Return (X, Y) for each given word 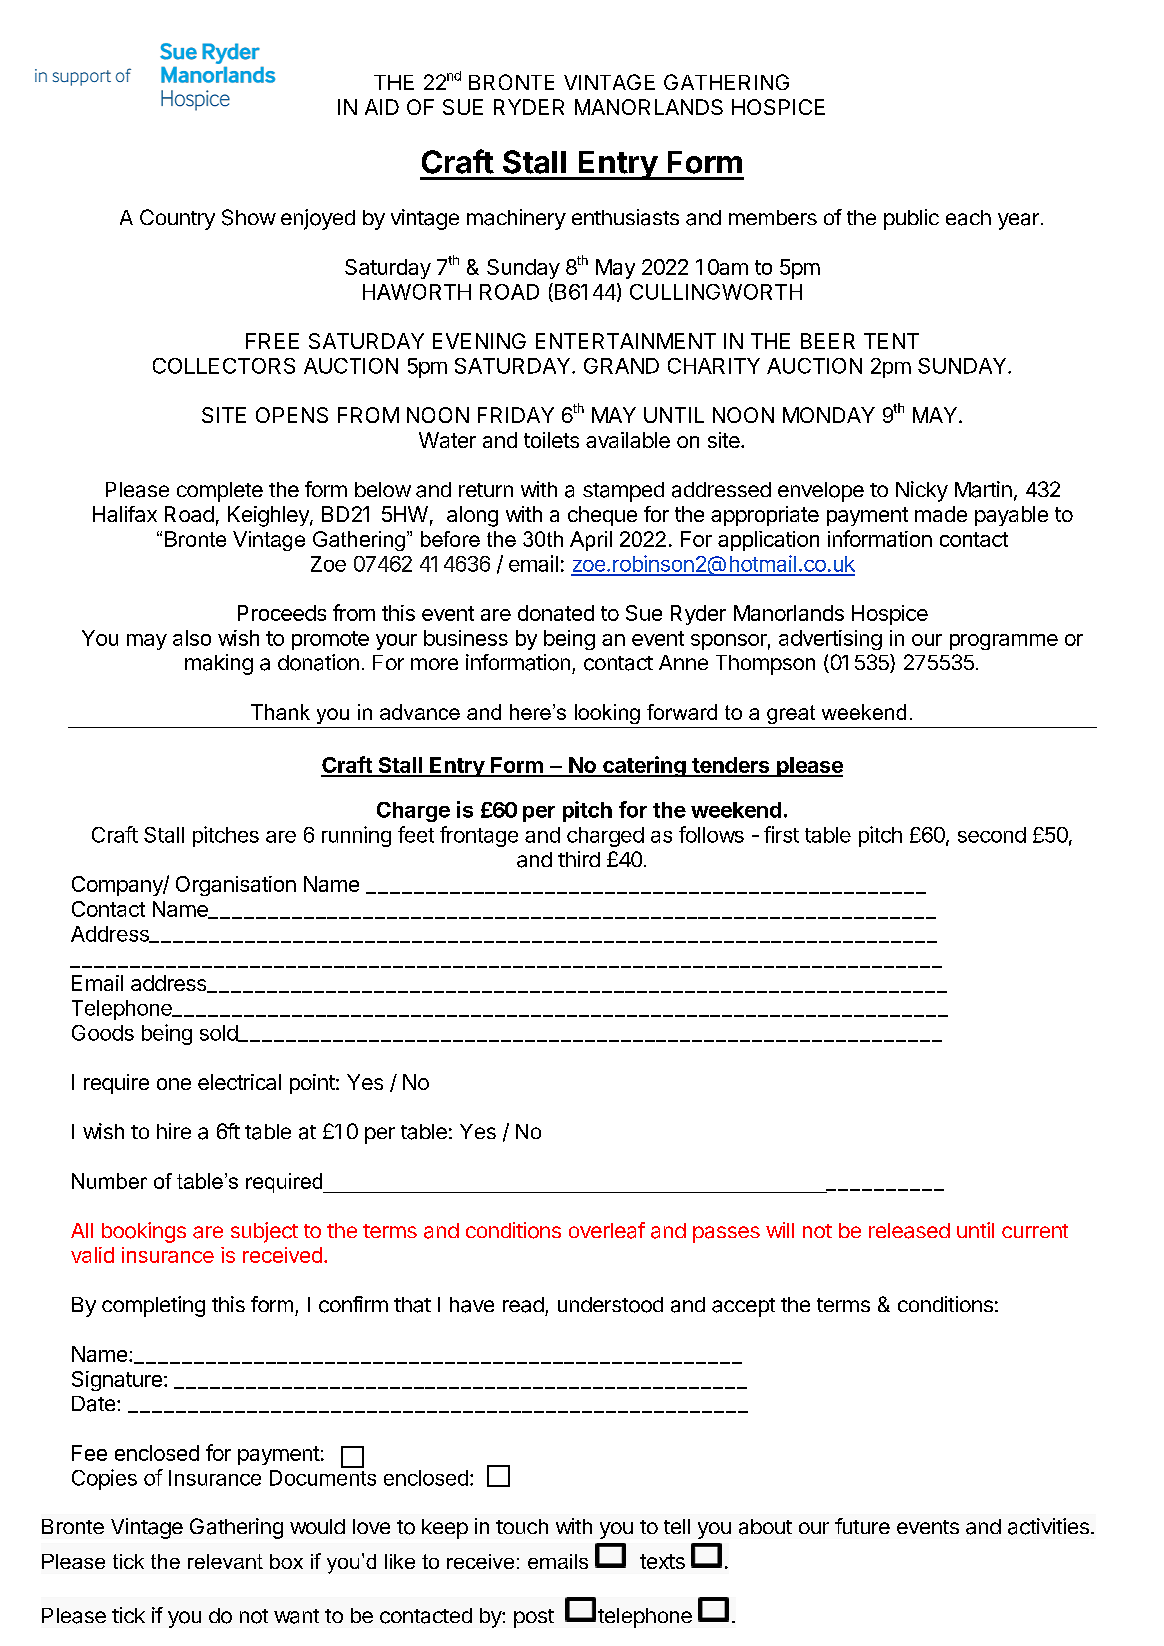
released (909, 1231)
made (941, 514)
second (992, 835)
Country (177, 219)
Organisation (236, 886)
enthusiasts (625, 217)
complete (220, 492)
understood (610, 1305)
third (579, 859)
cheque (602, 516)
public (911, 219)
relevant (225, 1561)
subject (264, 1232)
